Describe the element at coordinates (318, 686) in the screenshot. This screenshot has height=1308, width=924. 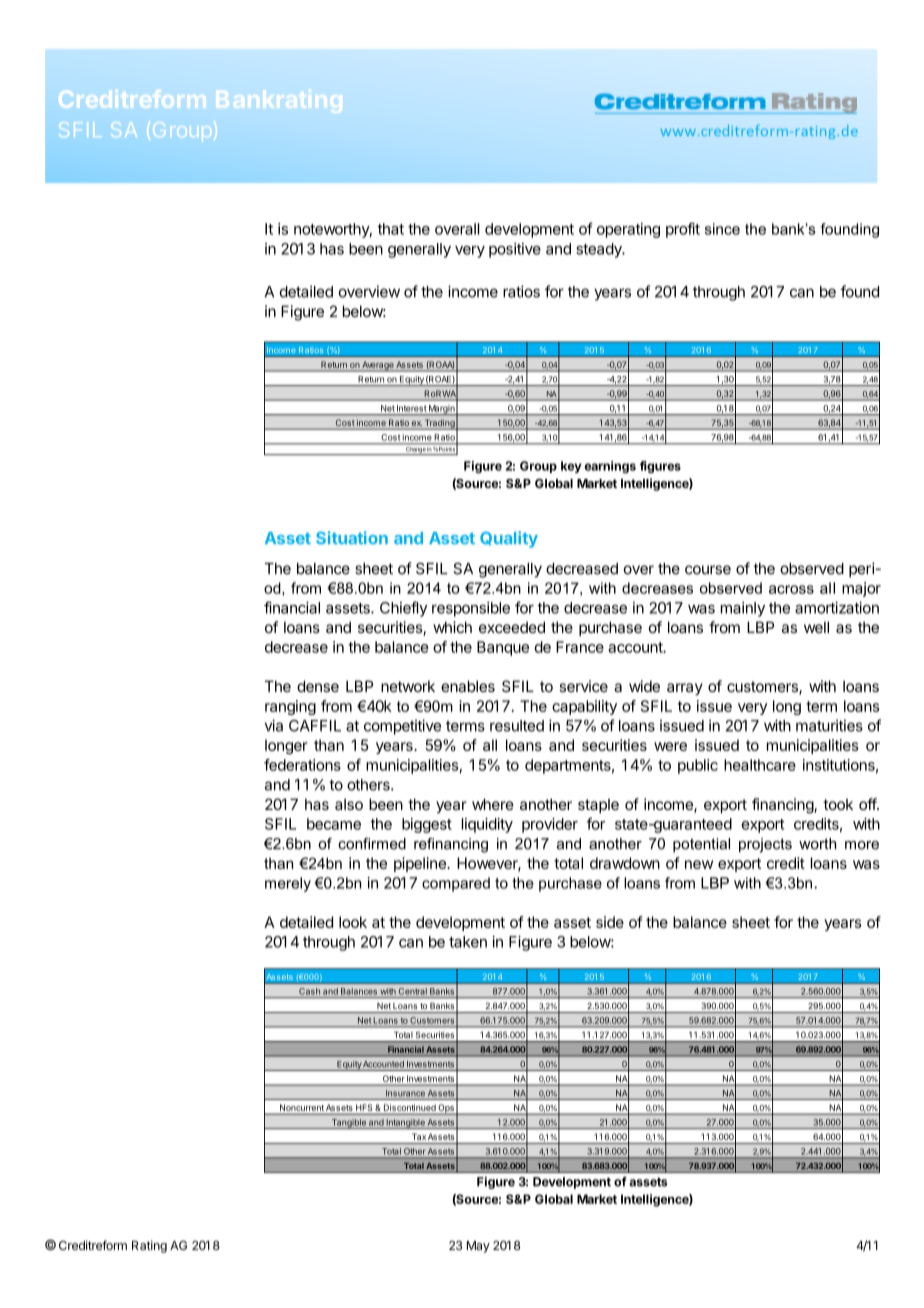
I see `dense` at that location.
